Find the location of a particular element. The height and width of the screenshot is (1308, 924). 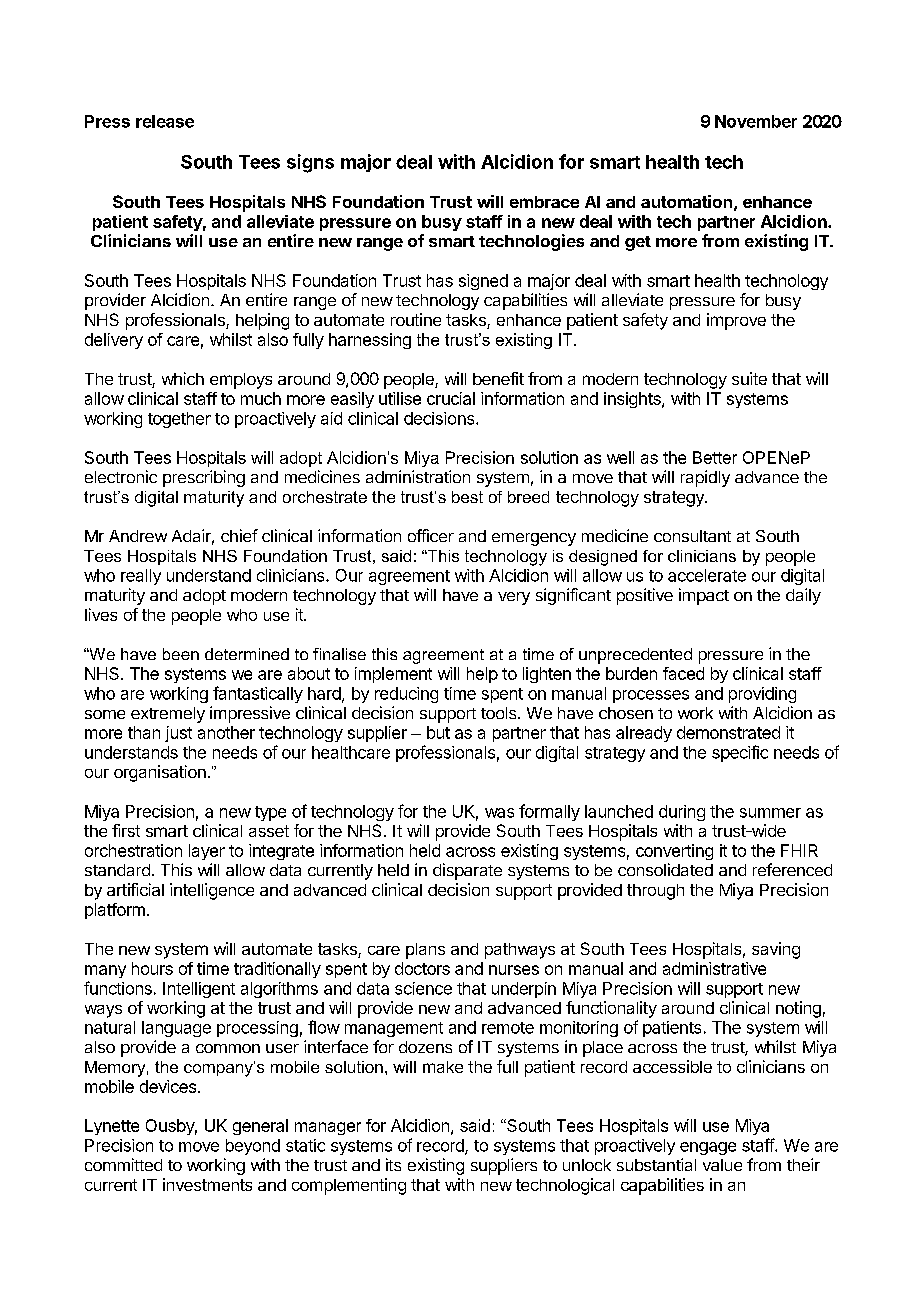

embrace is located at coordinates (544, 202).
